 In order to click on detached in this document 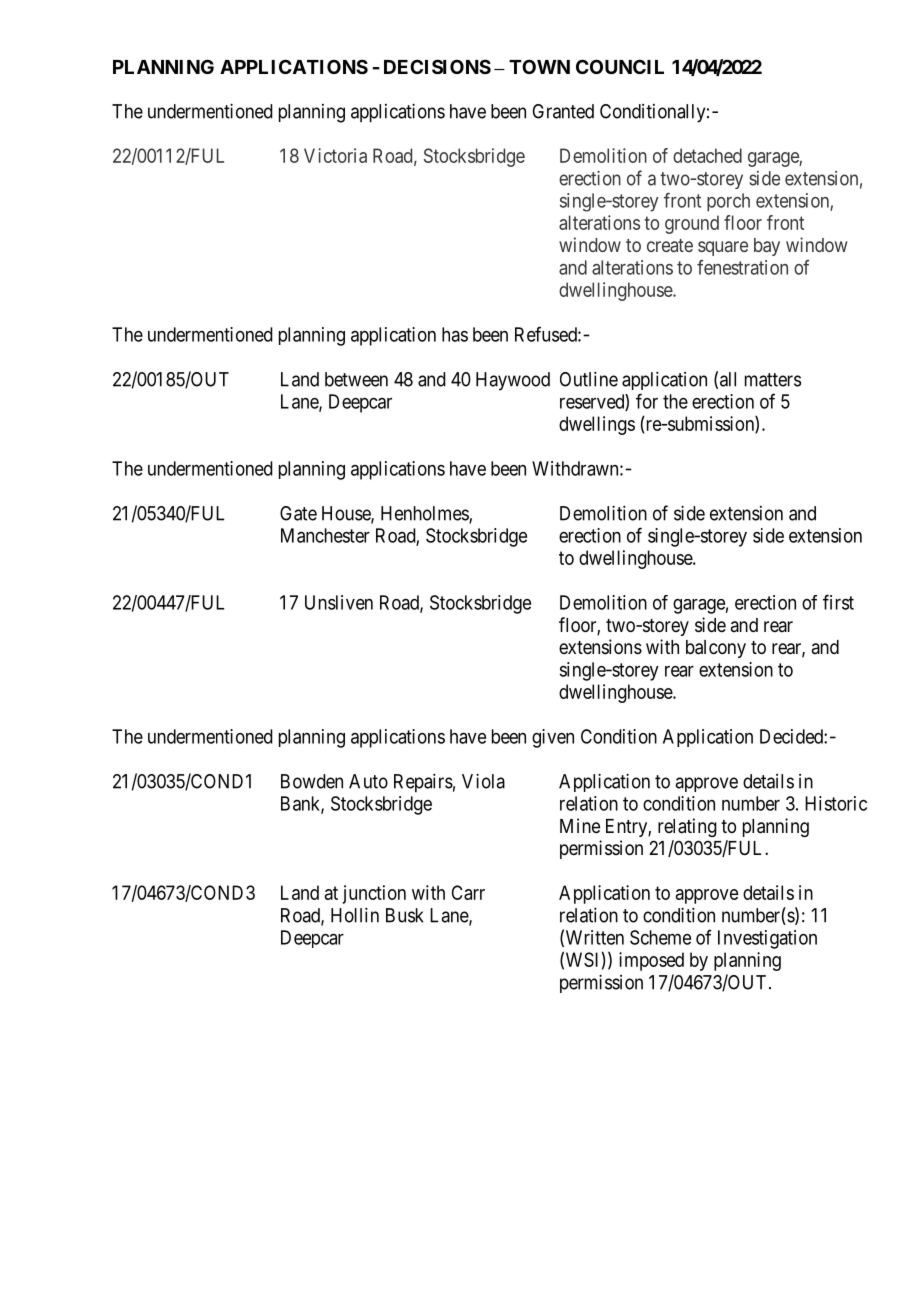, I will do `click(707, 155)`.
